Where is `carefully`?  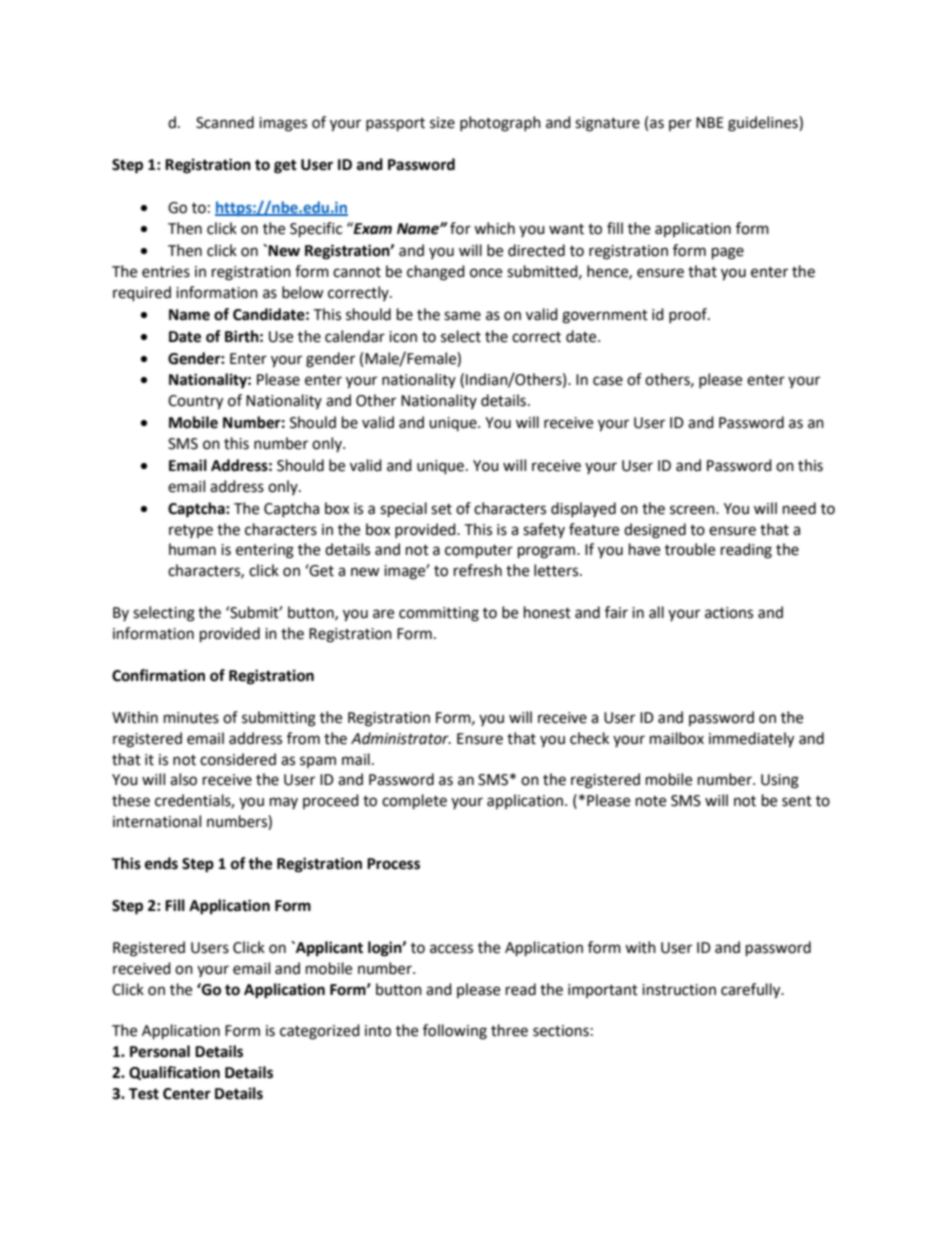
carefully is located at coordinates (752, 991).
